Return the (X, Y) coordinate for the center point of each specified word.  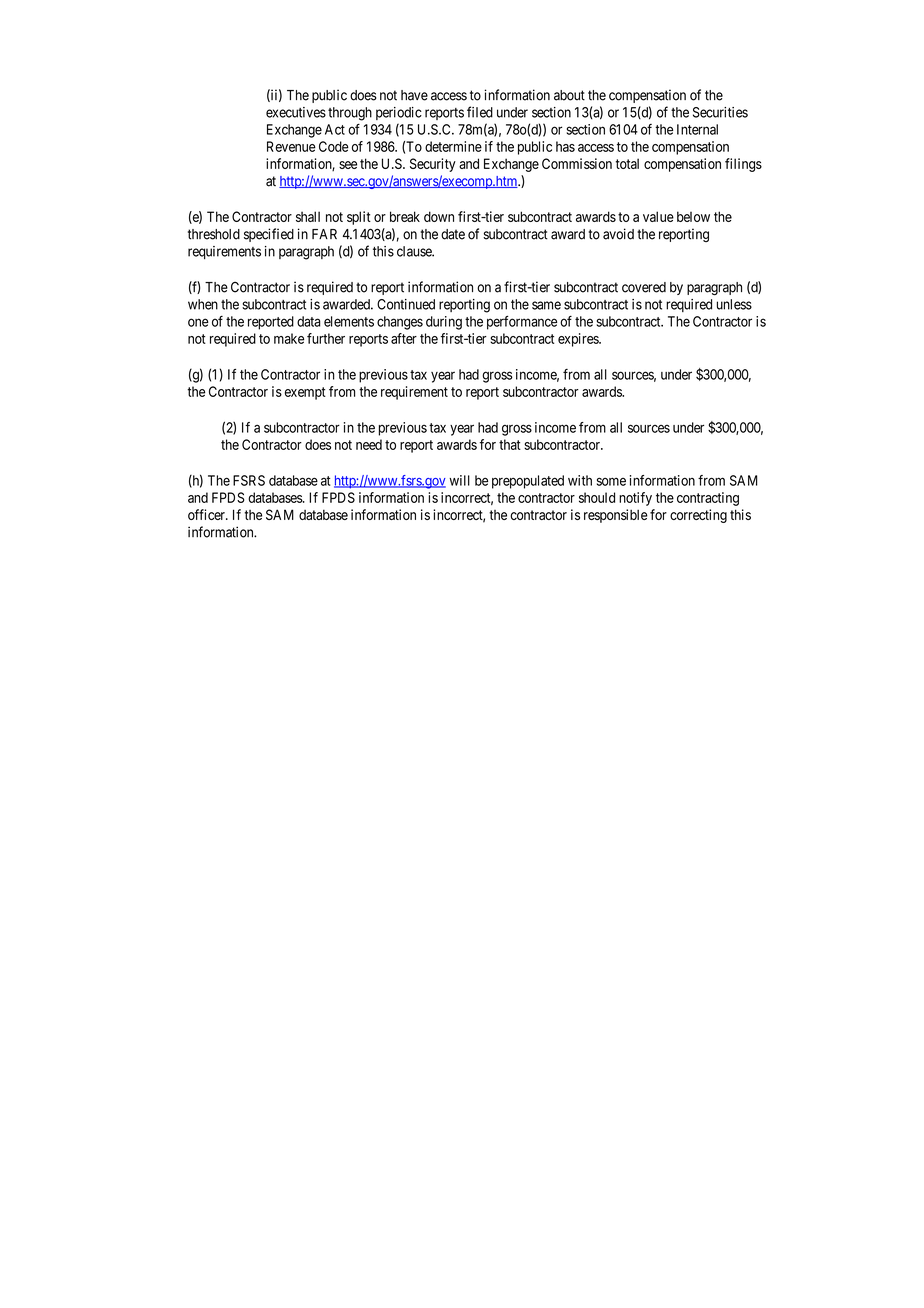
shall (308, 216)
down (439, 216)
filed (480, 112)
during (444, 323)
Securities (720, 112)
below (693, 216)
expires (579, 340)
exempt (305, 393)
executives (296, 112)
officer (207, 514)
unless (734, 304)
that (510, 444)
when (203, 304)
